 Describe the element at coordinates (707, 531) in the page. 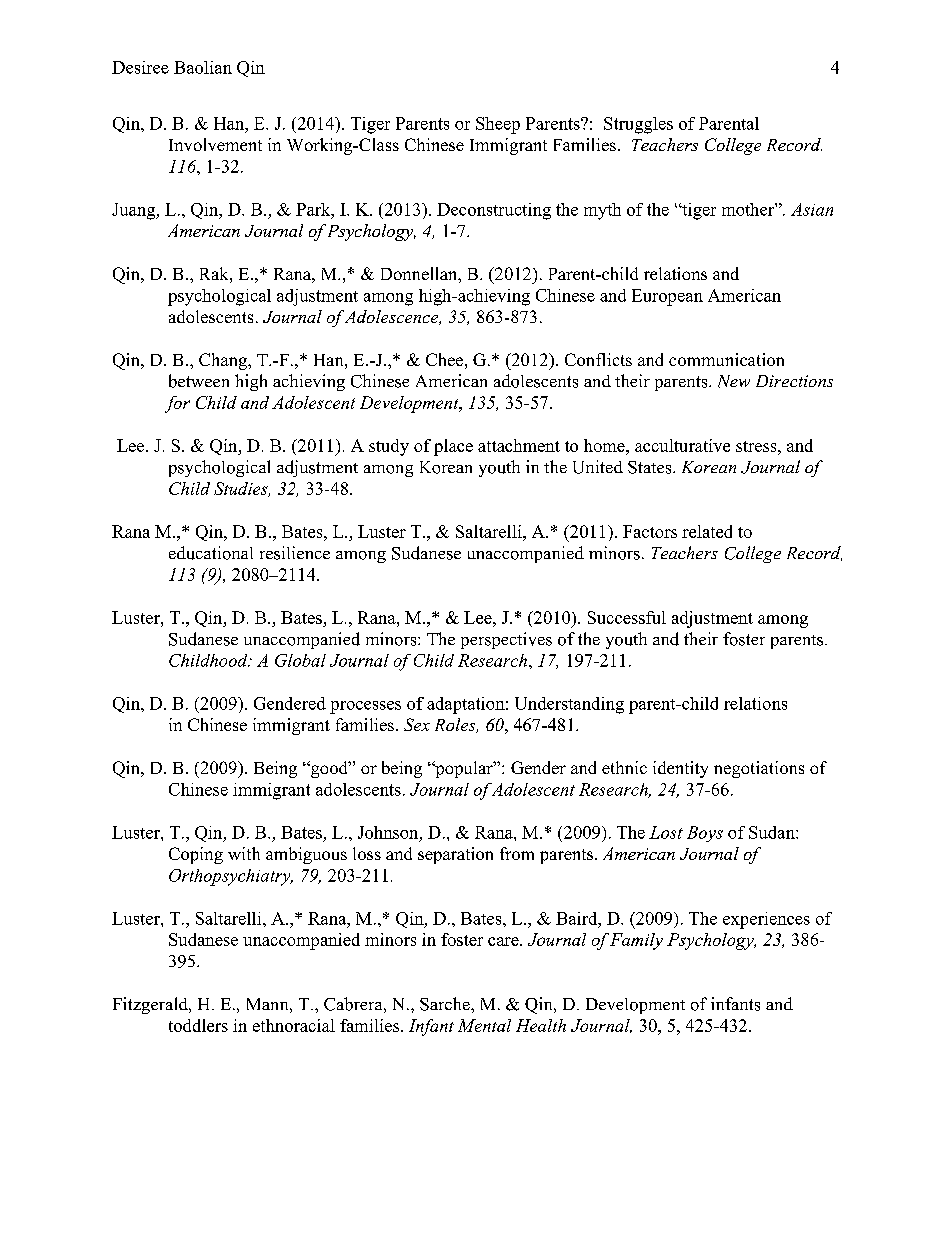

I see `related` at that location.
